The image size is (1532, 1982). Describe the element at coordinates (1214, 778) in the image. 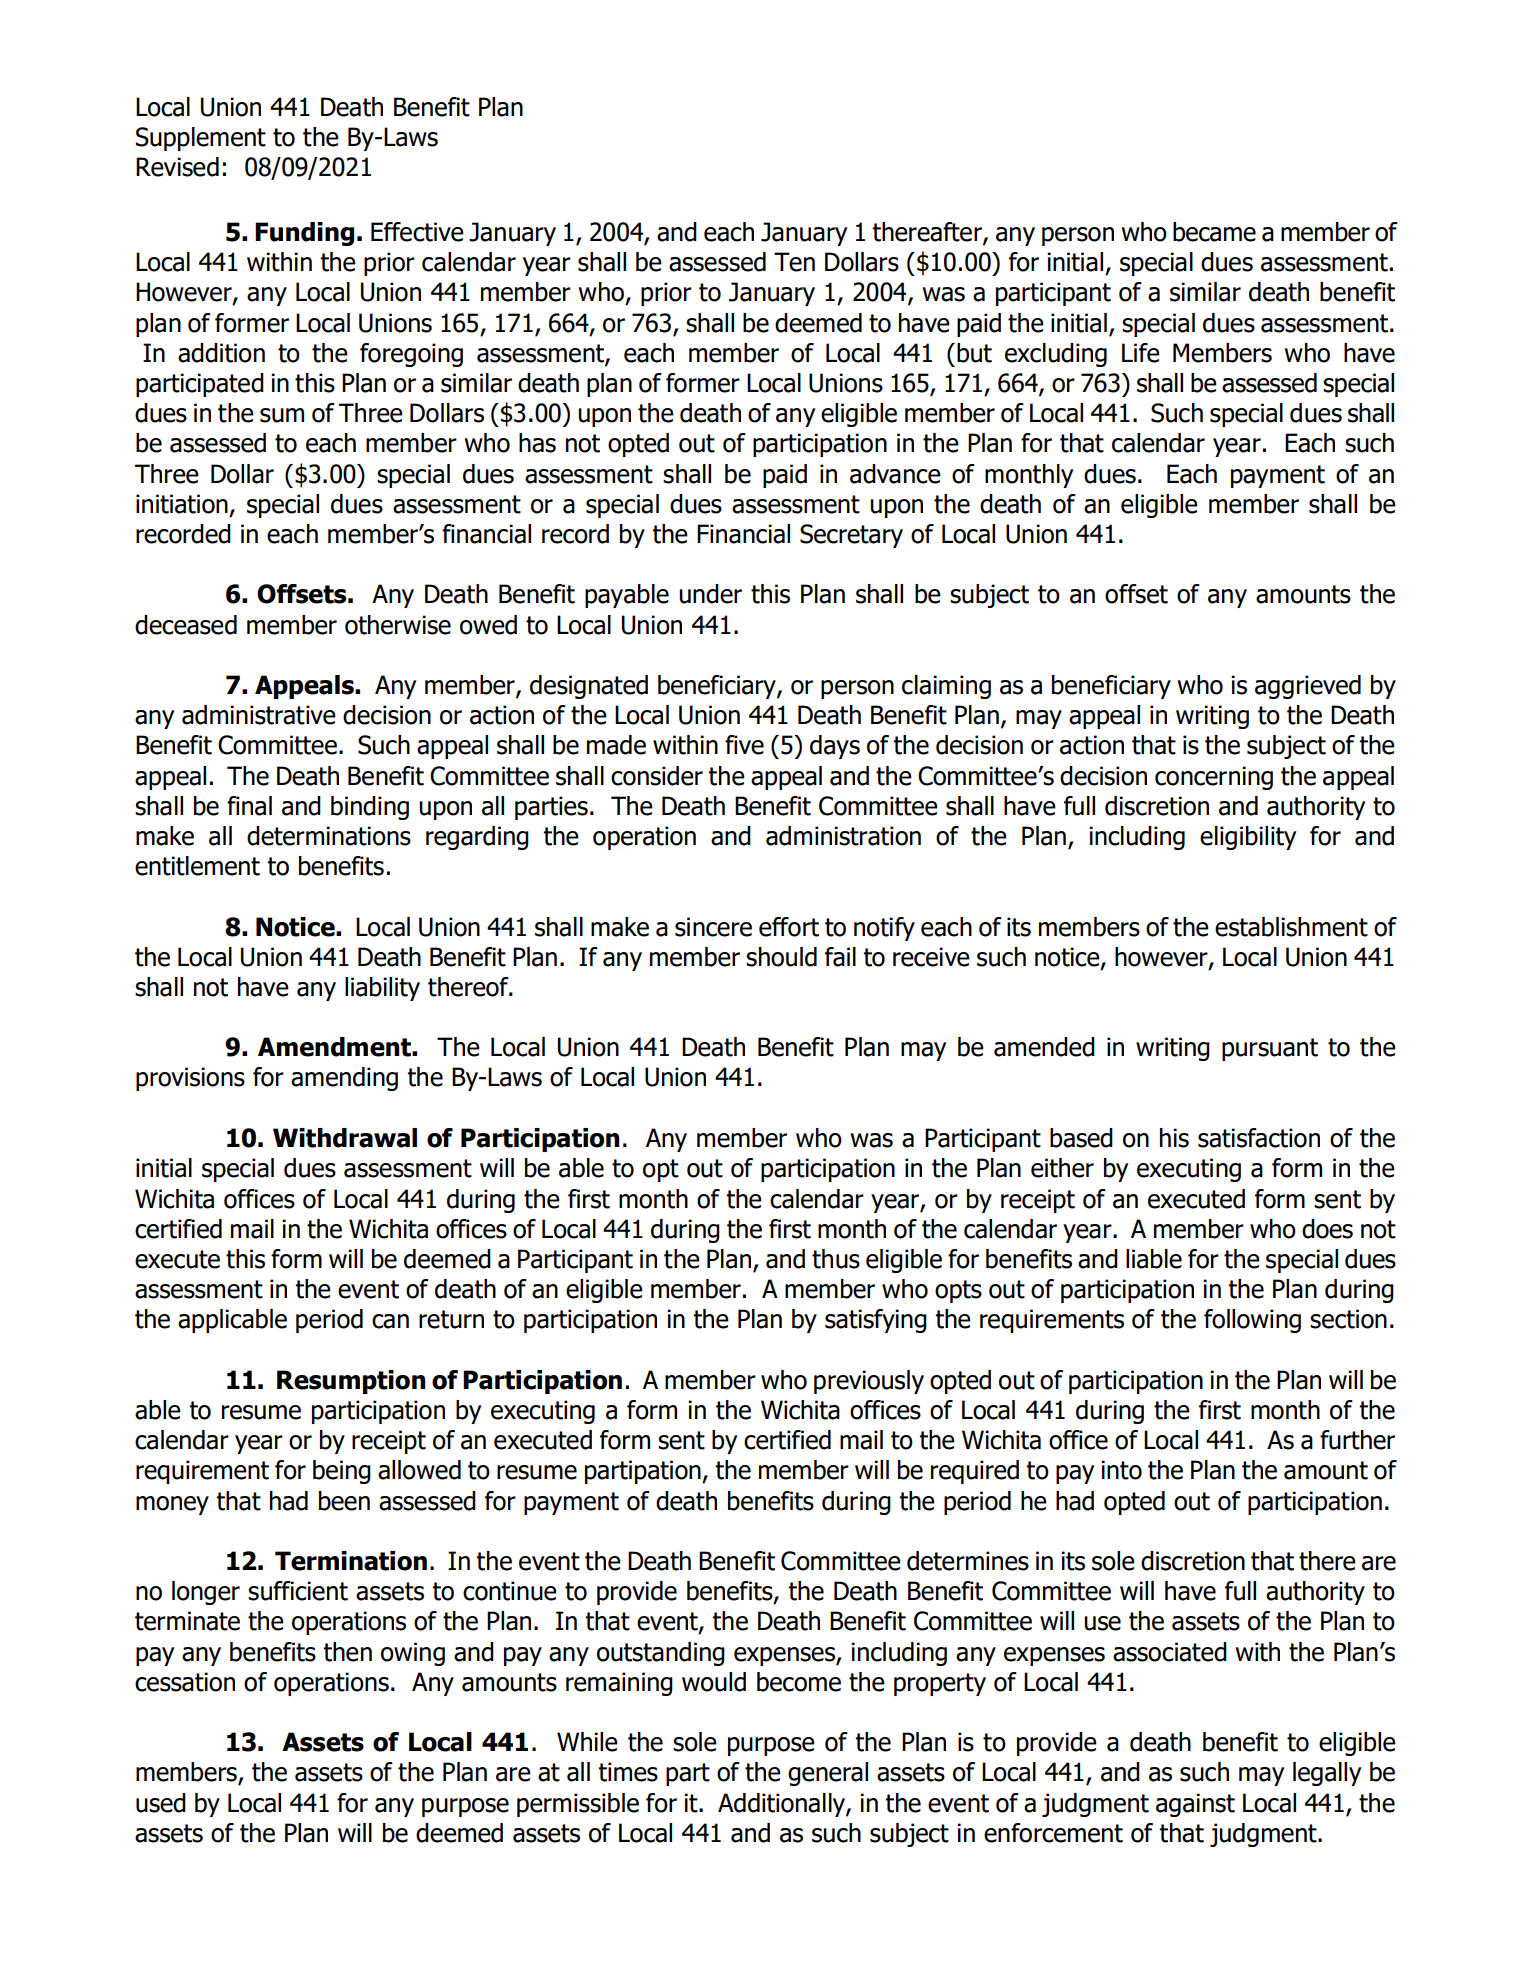

I see `concerning` at that location.
